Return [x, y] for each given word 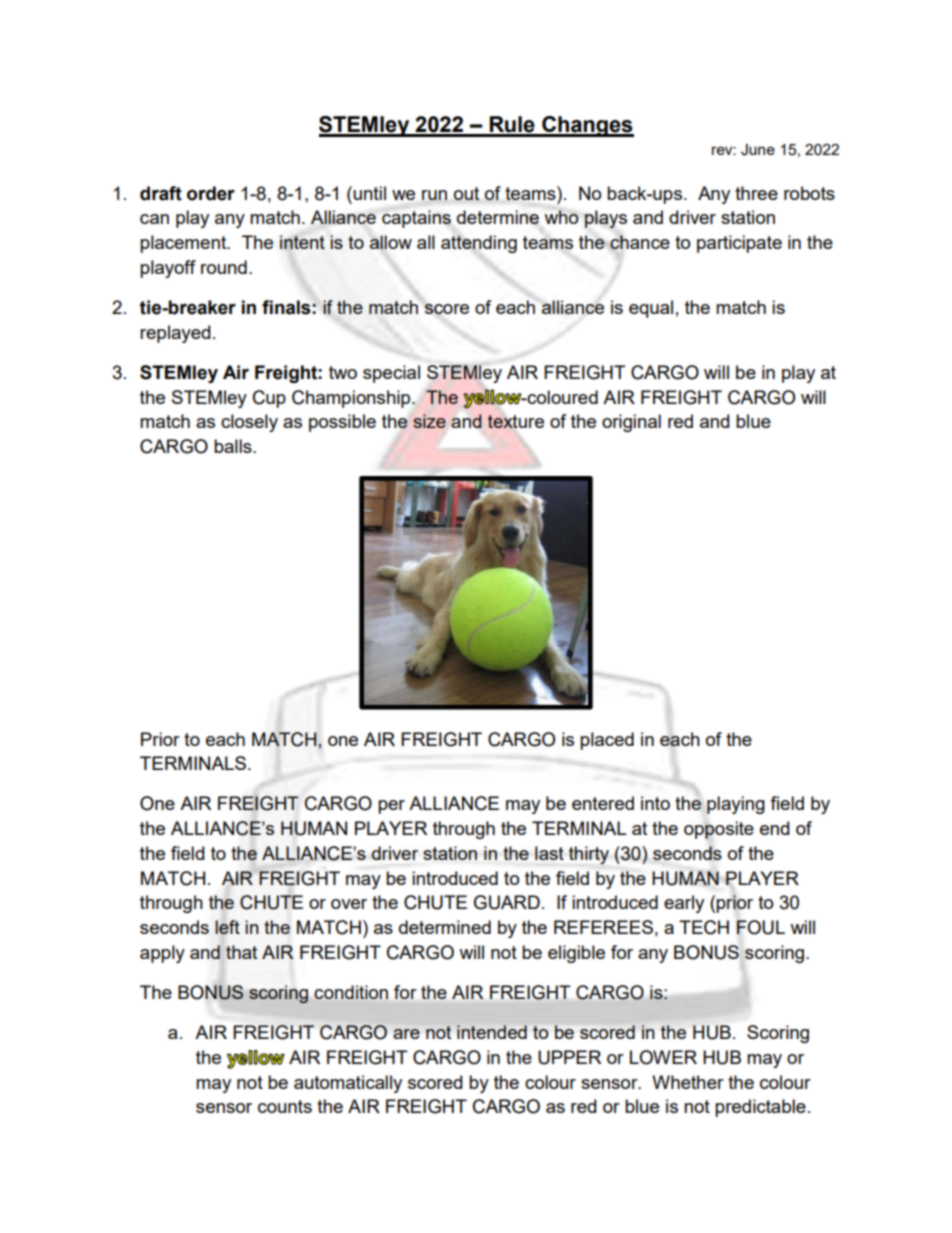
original [631, 423]
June [758, 150]
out [466, 193]
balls [234, 446]
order [211, 193]
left [227, 927]
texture [515, 421]
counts [285, 1106]
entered [603, 803]
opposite [719, 830]
